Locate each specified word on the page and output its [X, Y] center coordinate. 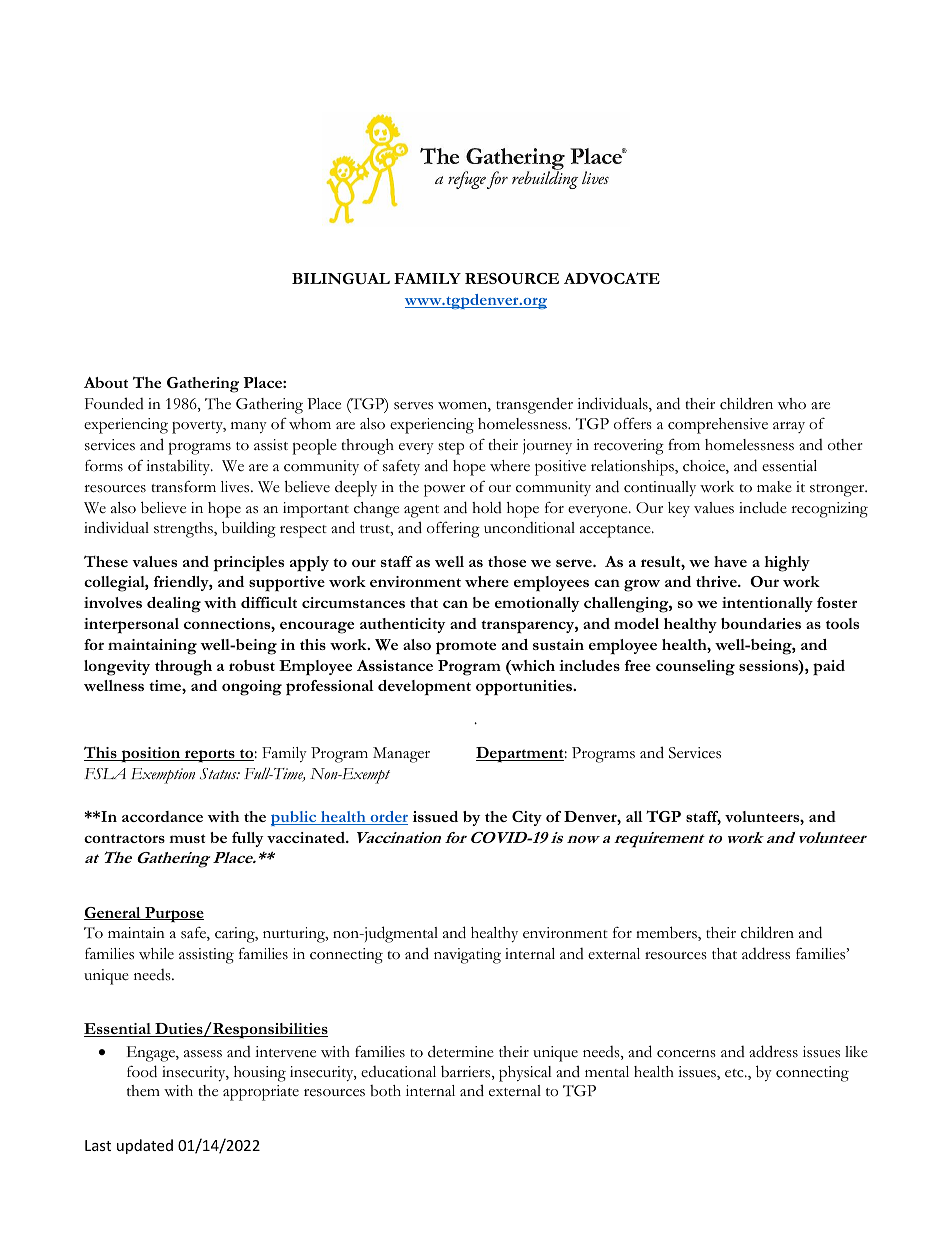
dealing [174, 605]
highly [787, 564]
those [507, 561]
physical [525, 1074]
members [667, 933]
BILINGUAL [341, 279]
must [187, 838]
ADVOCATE [612, 278]
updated [145, 1146]
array [789, 427]
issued [435, 816]
